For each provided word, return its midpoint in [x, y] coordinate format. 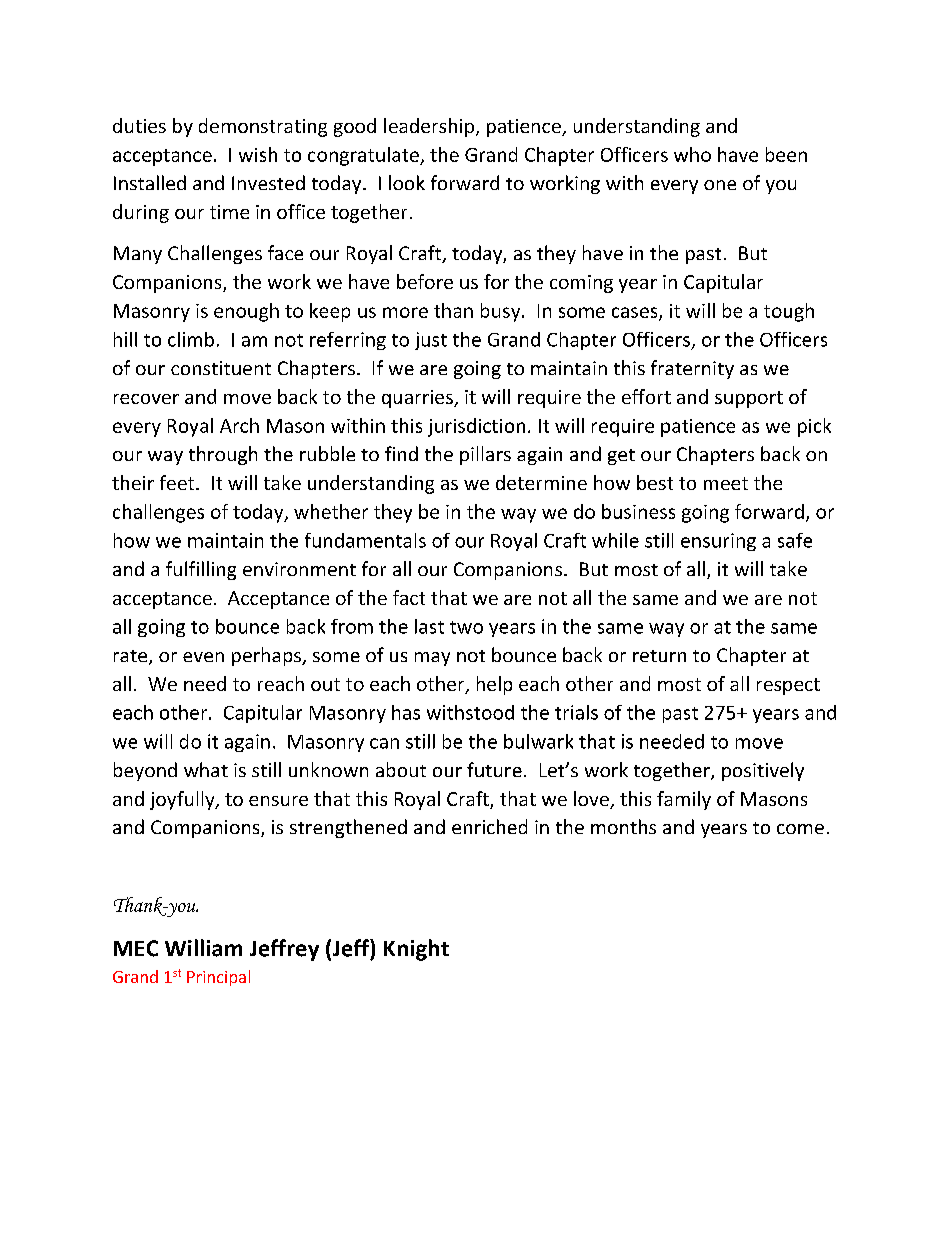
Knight [416, 950]
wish [258, 154]
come [800, 829]
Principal [218, 978]
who [692, 154]
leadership [429, 127]
